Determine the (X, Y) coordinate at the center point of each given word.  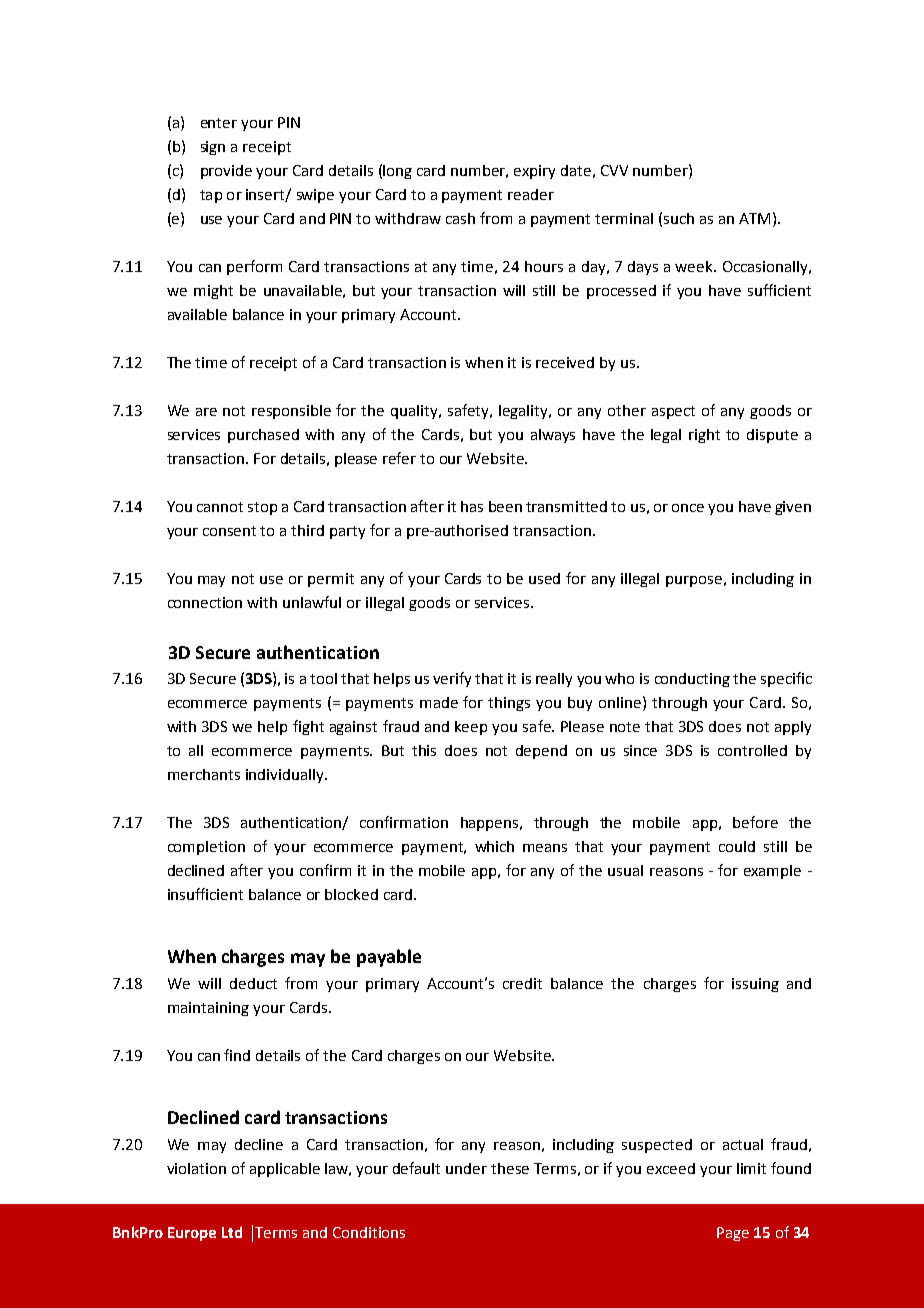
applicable (285, 1170)
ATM (754, 218)
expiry (534, 172)
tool (323, 678)
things (509, 704)
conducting (692, 680)
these (510, 1168)
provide (226, 172)
